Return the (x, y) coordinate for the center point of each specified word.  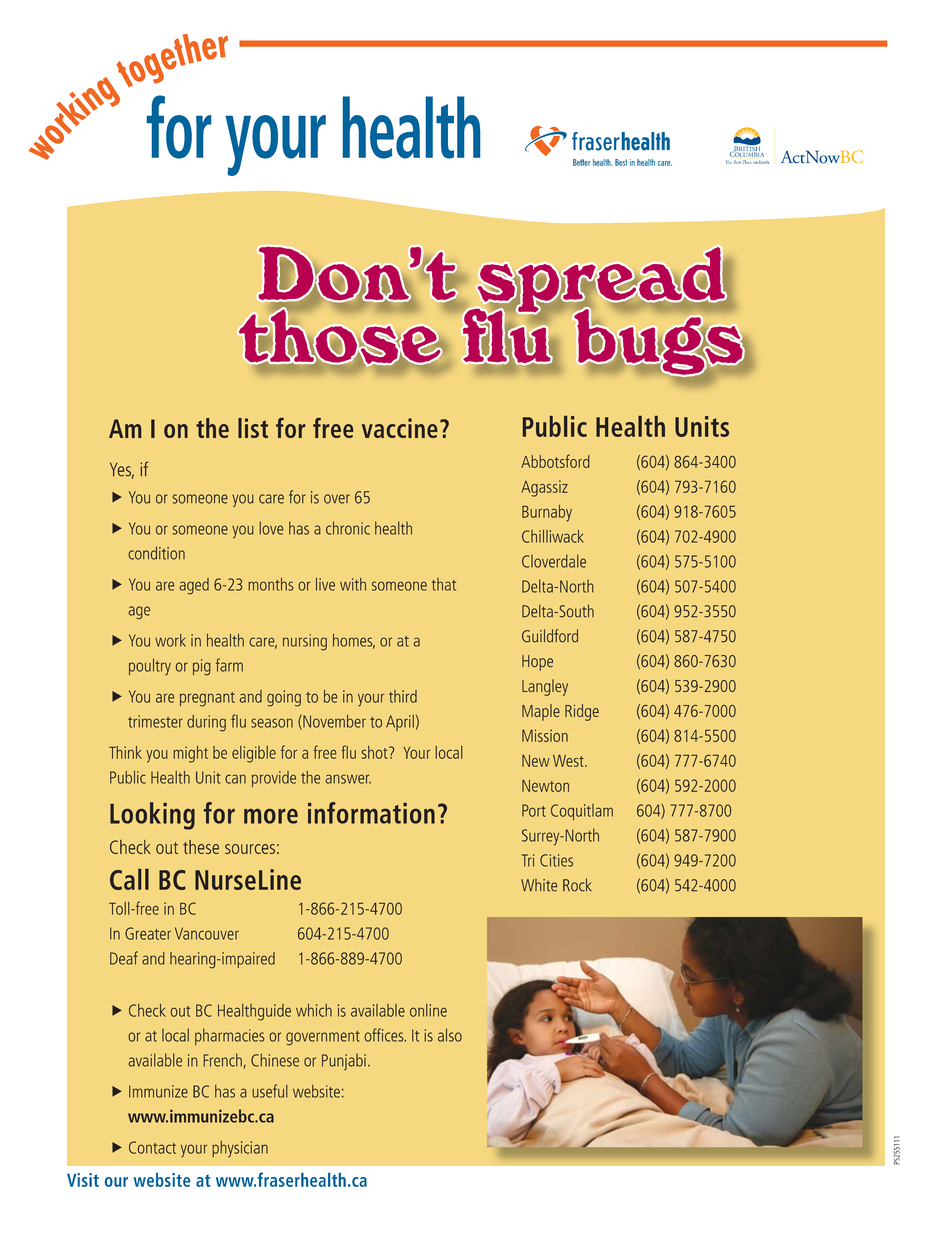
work (170, 640)
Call (129, 879)
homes (354, 641)
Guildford (550, 636)
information (371, 813)
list (253, 428)
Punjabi (344, 1062)
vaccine (400, 428)
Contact (152, 1147)
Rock (577, 885)
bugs (658, 342)
